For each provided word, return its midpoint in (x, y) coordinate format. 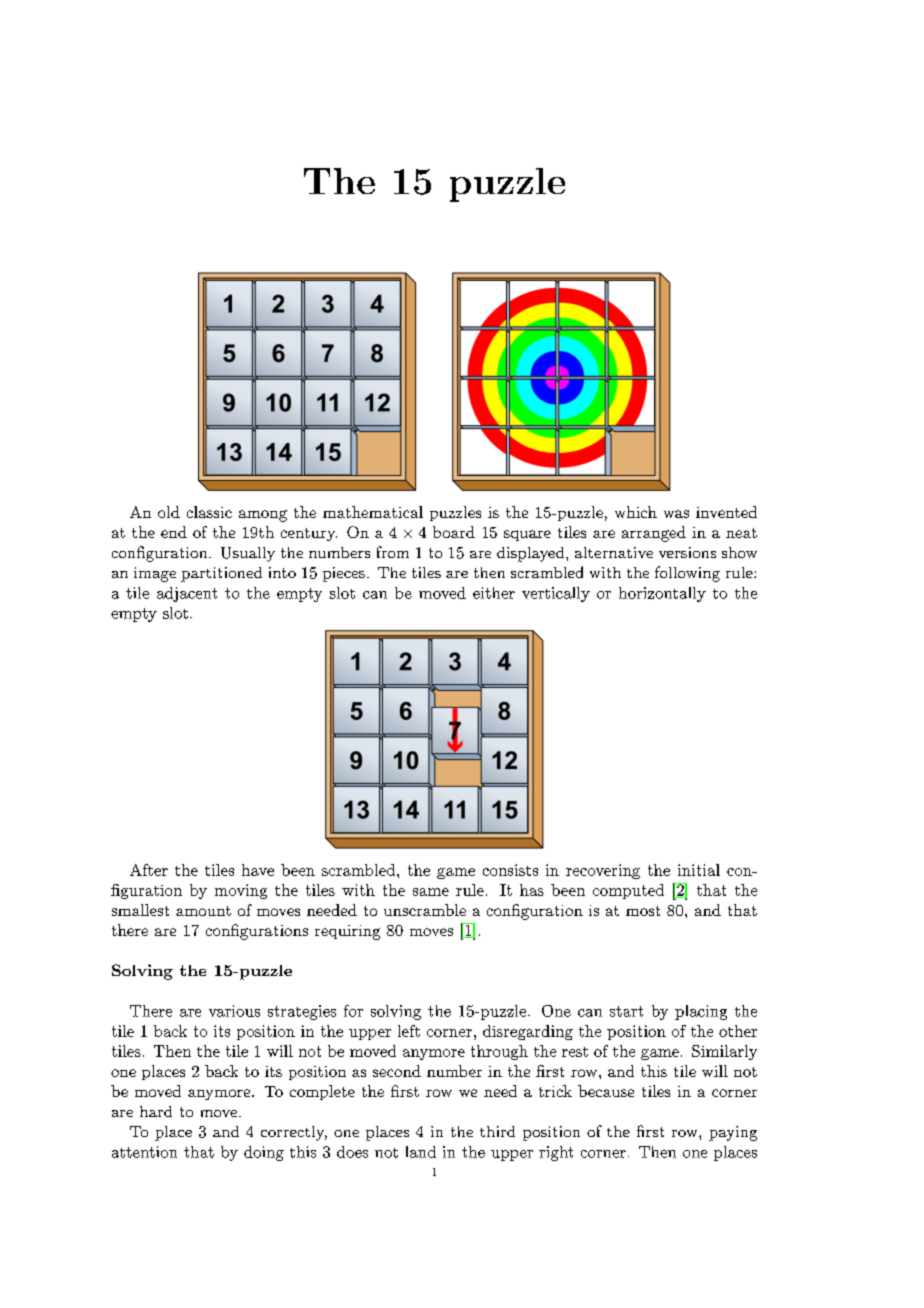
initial (699, 870)
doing (264, 1153)
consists (510, 870)
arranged (654, 534)
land (421, 1152)
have (258, 870)
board (454, 532)
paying (733, 1133)
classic (209, 512)
